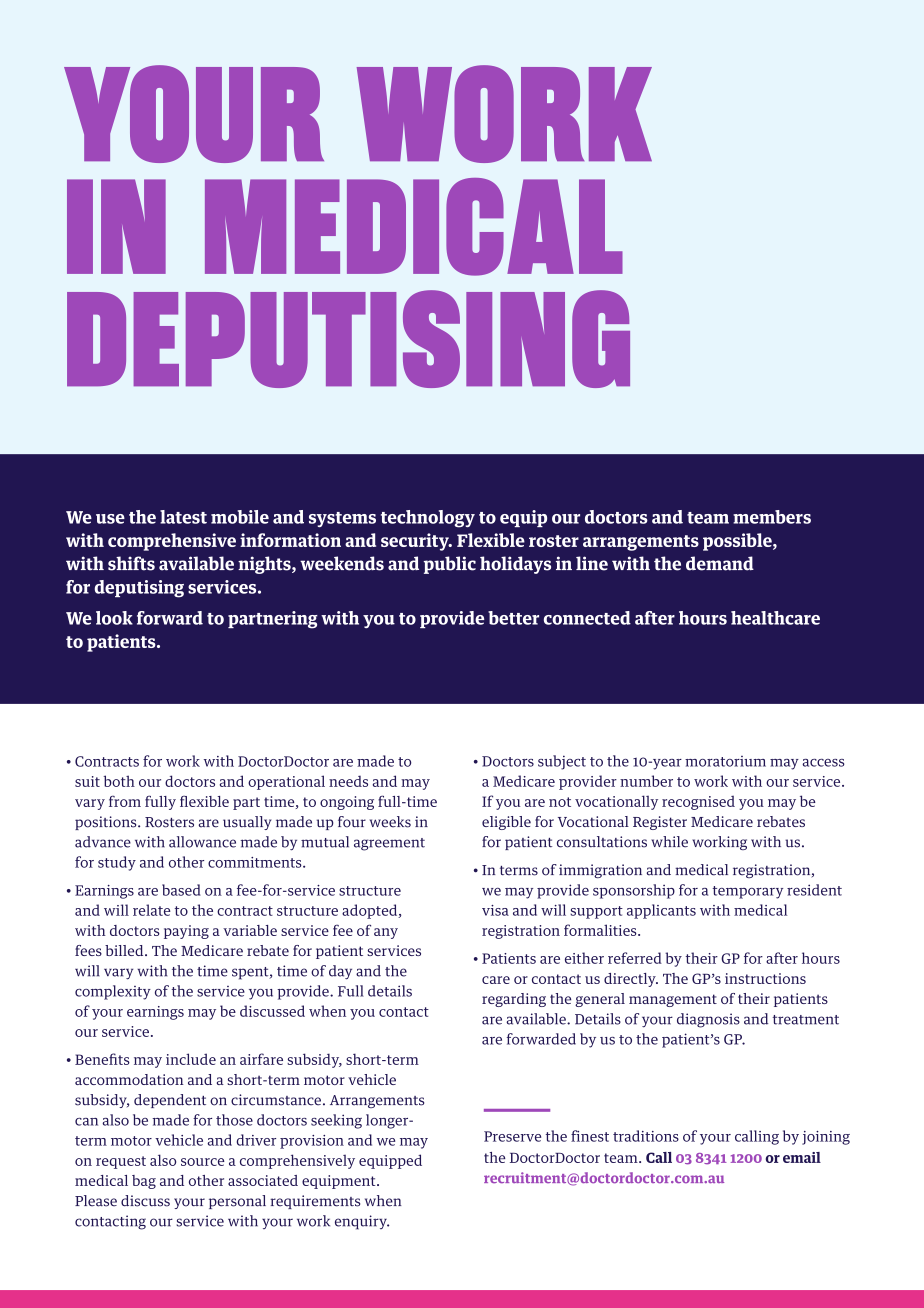 The width and height of the document is (924, 1308). Describe the element at coordinates (514, 1000) in the document. I see `regarding` at that location.
